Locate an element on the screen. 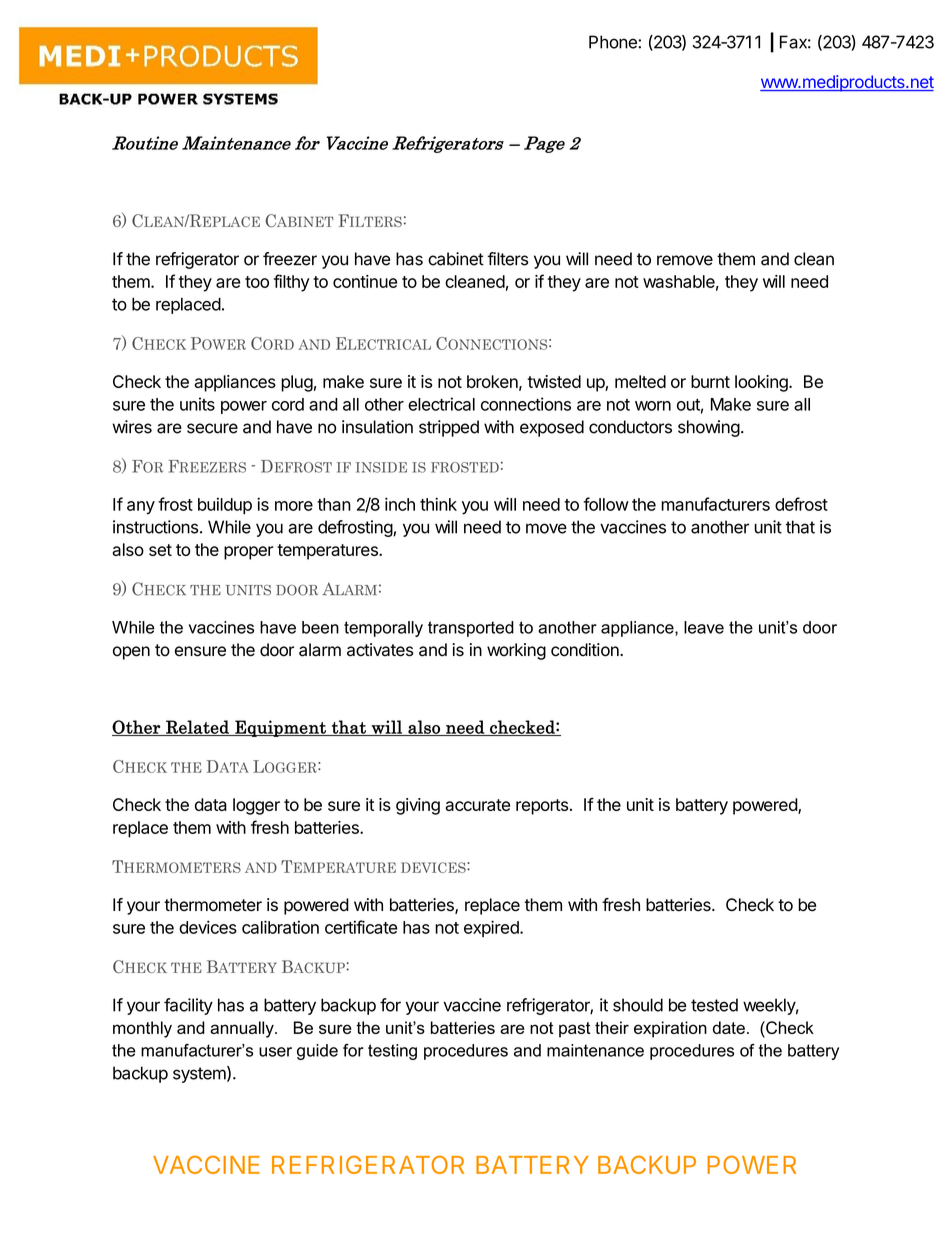  stripped is located at coordinates (449, 428).
